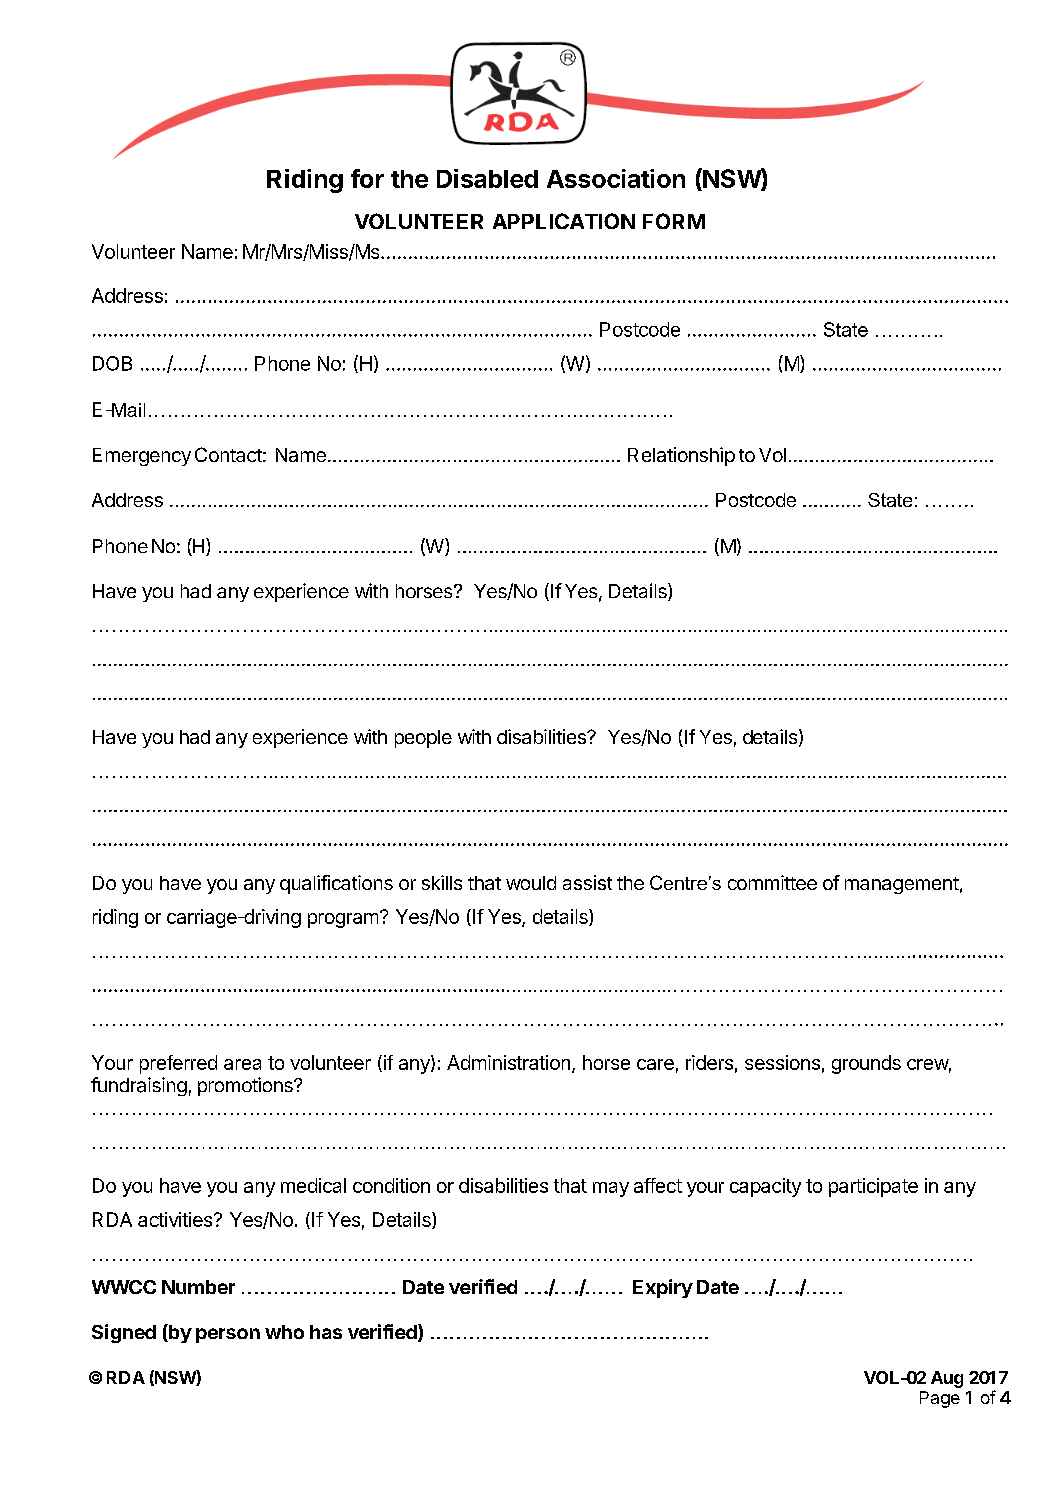 This screenshot has width=1063, height=1503. What do you see at coordinates (228, 454) in the screenshot?
I see `Contact` at bounding box center [228, 454].
